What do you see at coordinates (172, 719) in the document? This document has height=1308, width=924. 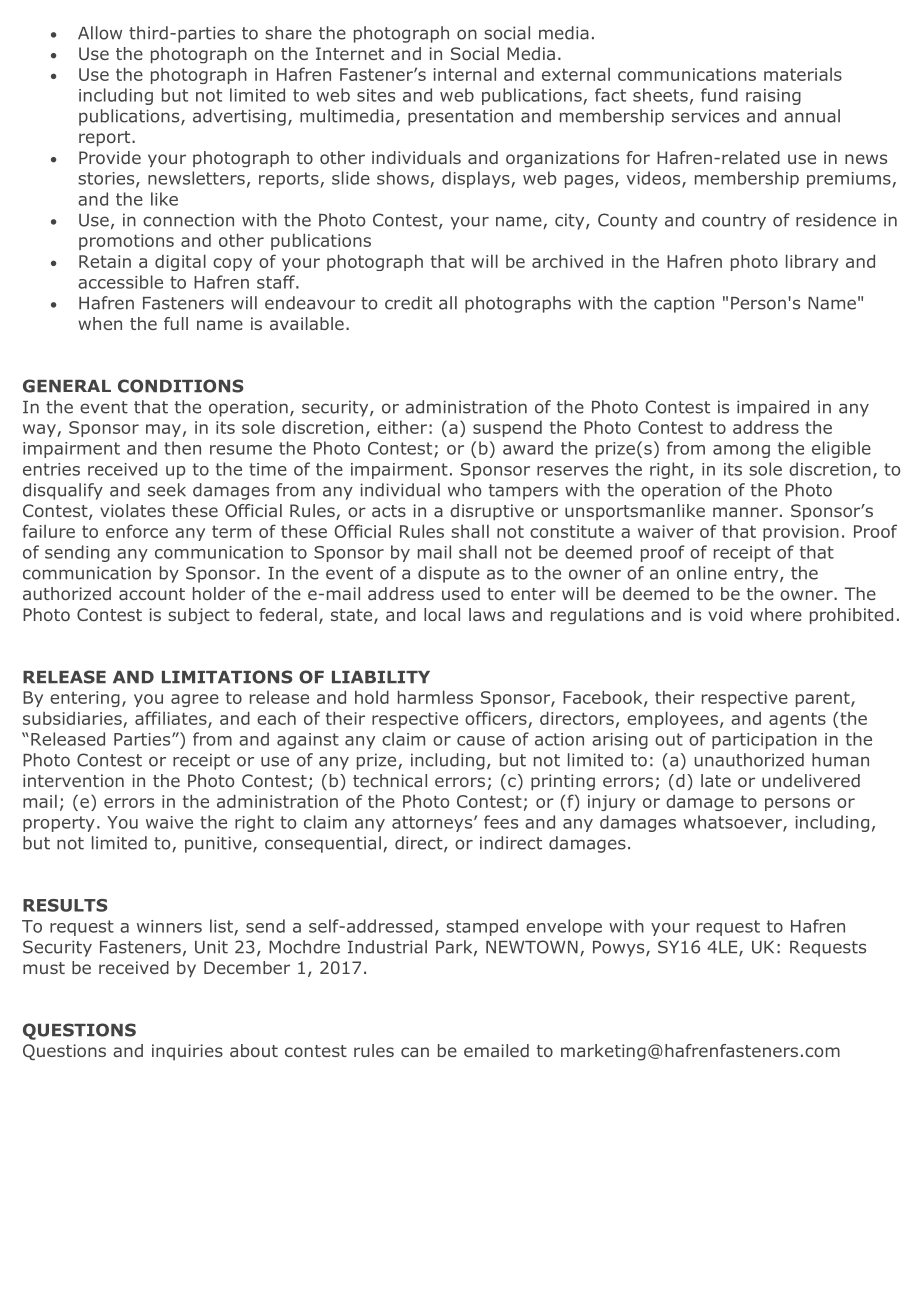 I see `affiliates` at bounding box center [172, 719].
